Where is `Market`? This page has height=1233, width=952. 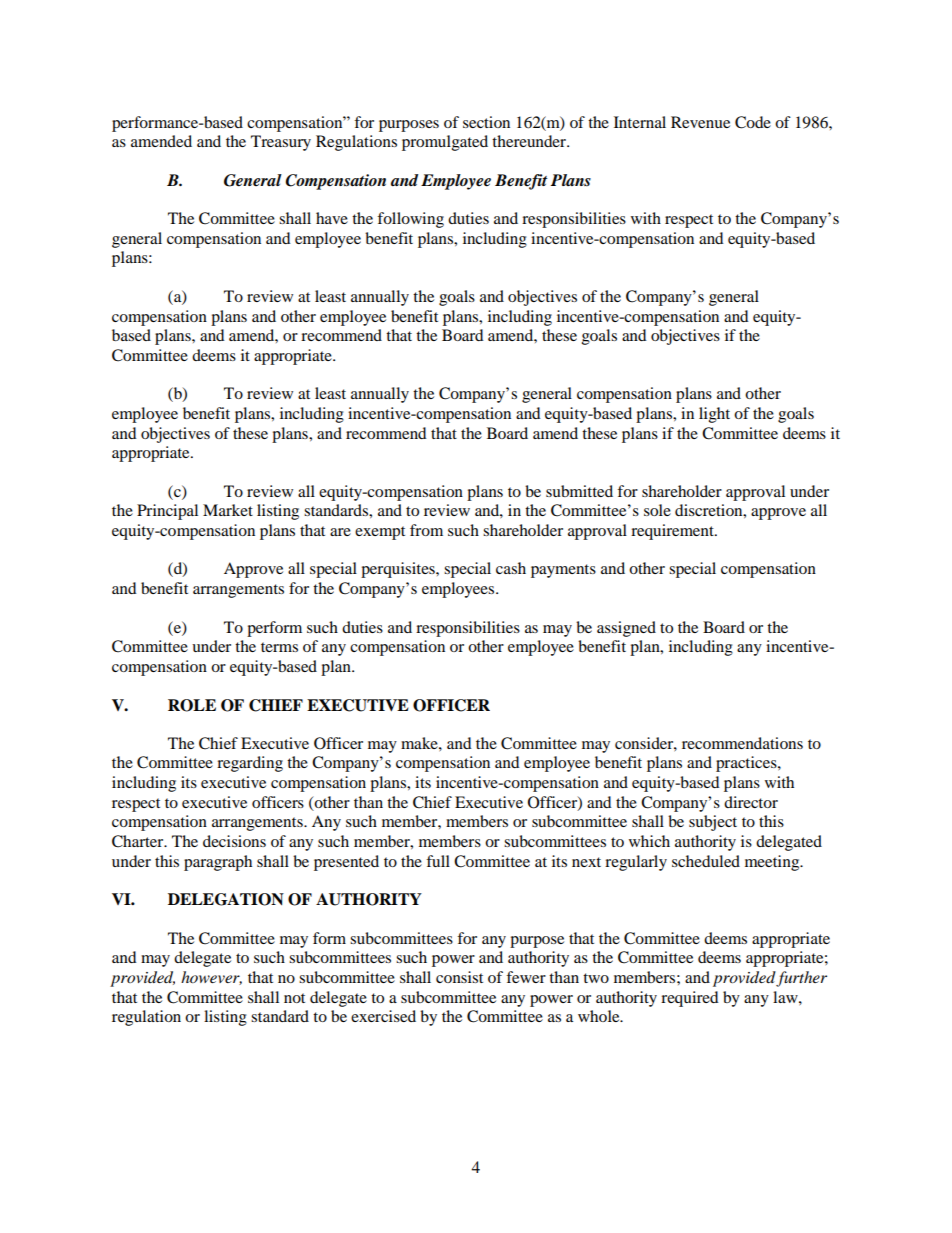 Market is located at coordinates (228, 510).
